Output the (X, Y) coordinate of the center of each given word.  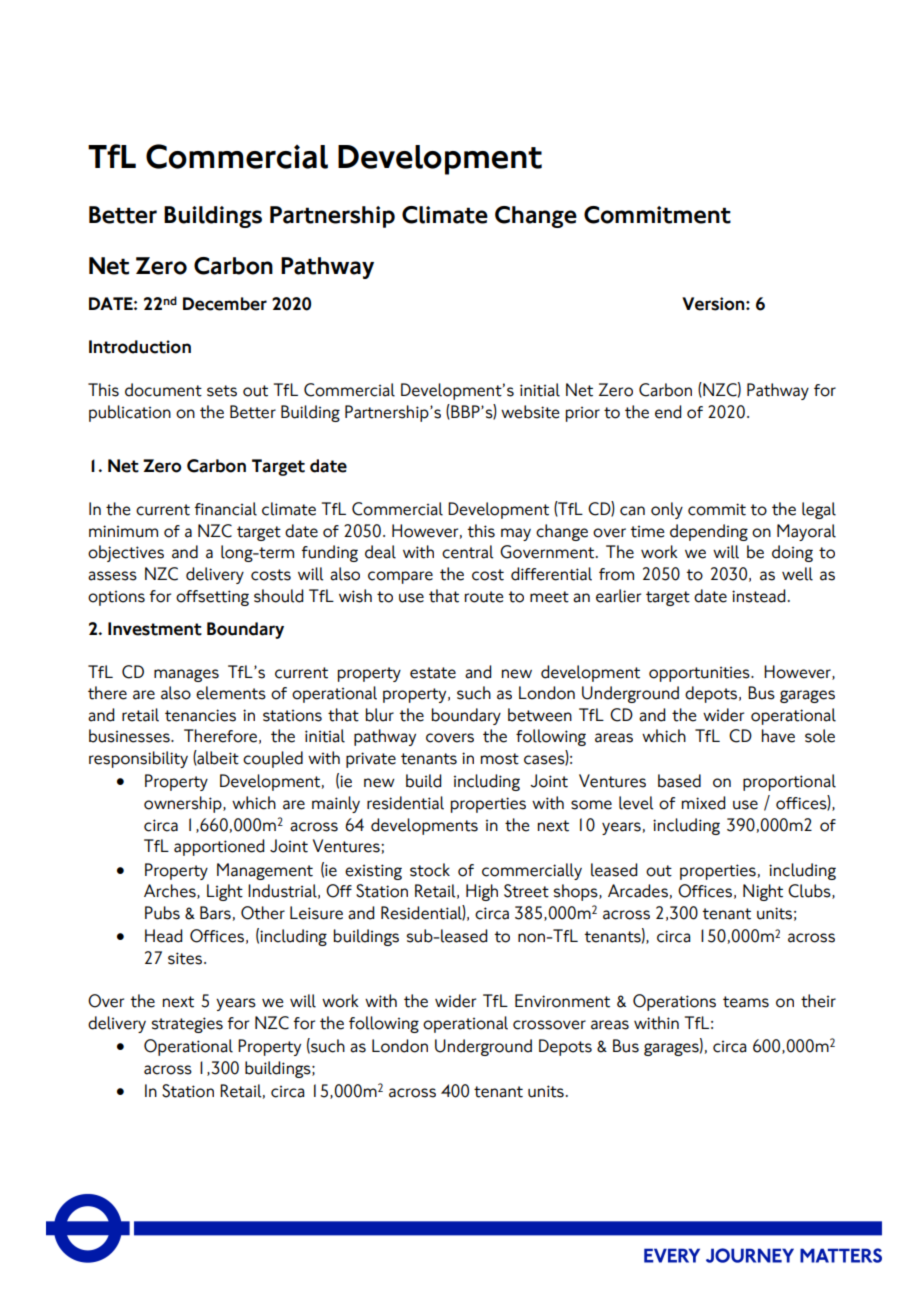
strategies (187, 1025)
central (467, 552)
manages (186, 675)
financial (225, 509)
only (667, 510)
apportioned (219, 847)
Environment (562, 1001)
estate (433, 673)
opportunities (700, 674)
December (225, 304)
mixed (703, 803)
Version (714, 304)
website (530, 412)
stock (430, 870)
